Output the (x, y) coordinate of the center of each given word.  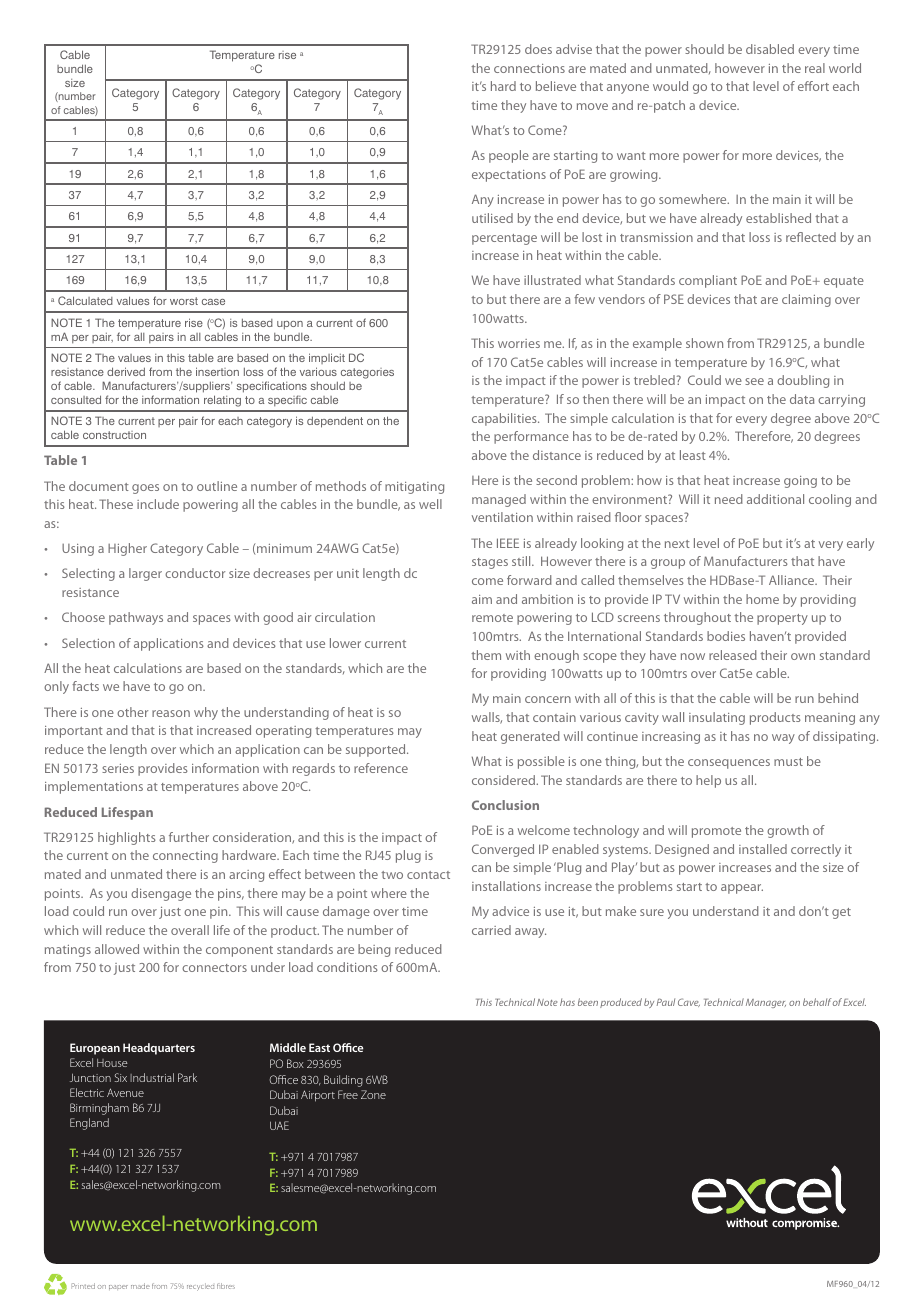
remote (492, 618)
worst (184, 301)
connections (529, 68)
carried (491, 930)
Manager (766, 1003)
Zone (373, 1094)
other (132, 712)
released (733, 655)
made (140, 1286)
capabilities (505, 419)
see (754, 381)
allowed (117, 949)
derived (126, 371)
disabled (770, 49)
